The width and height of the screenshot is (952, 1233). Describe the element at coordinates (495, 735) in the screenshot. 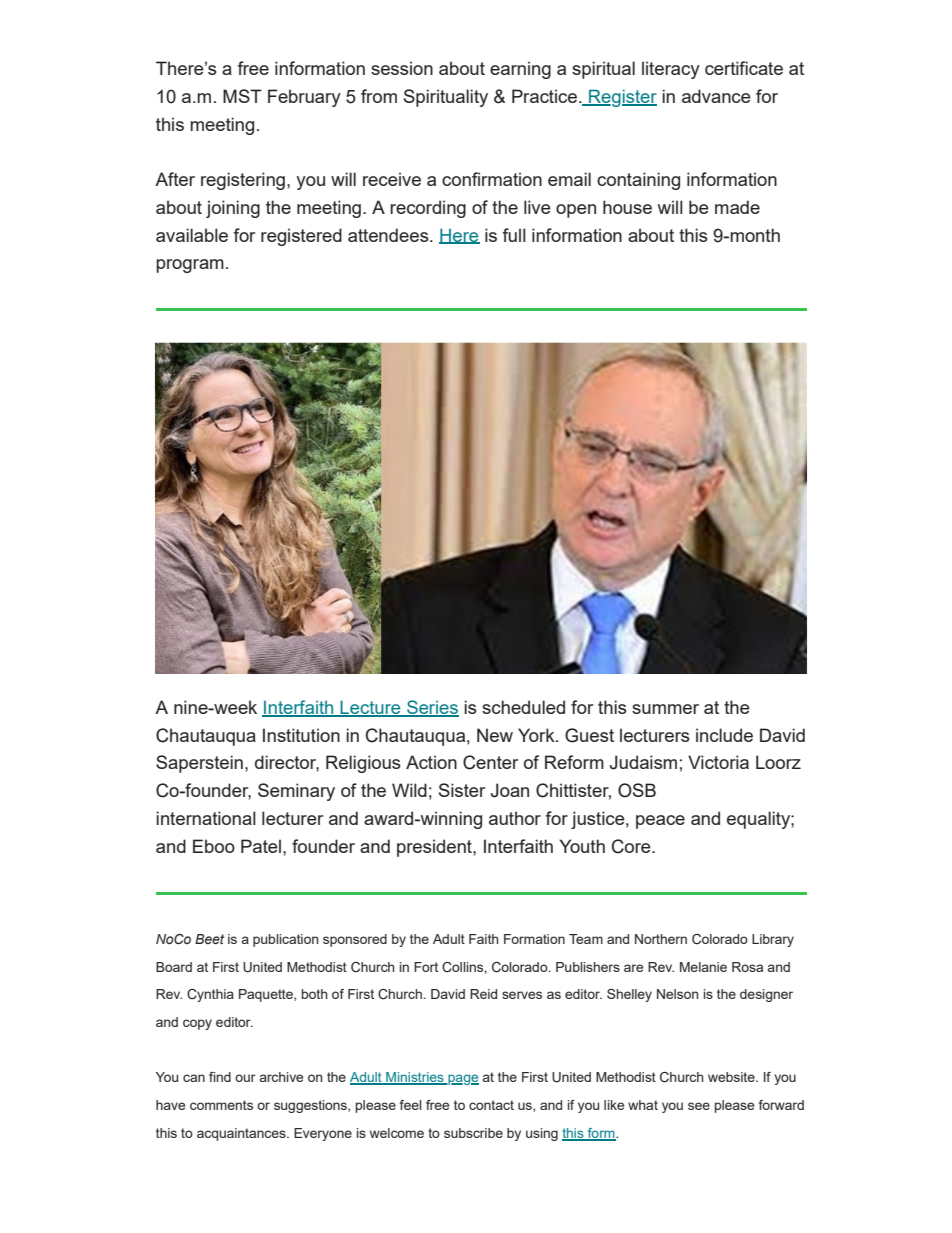

I see `New` at that location.
